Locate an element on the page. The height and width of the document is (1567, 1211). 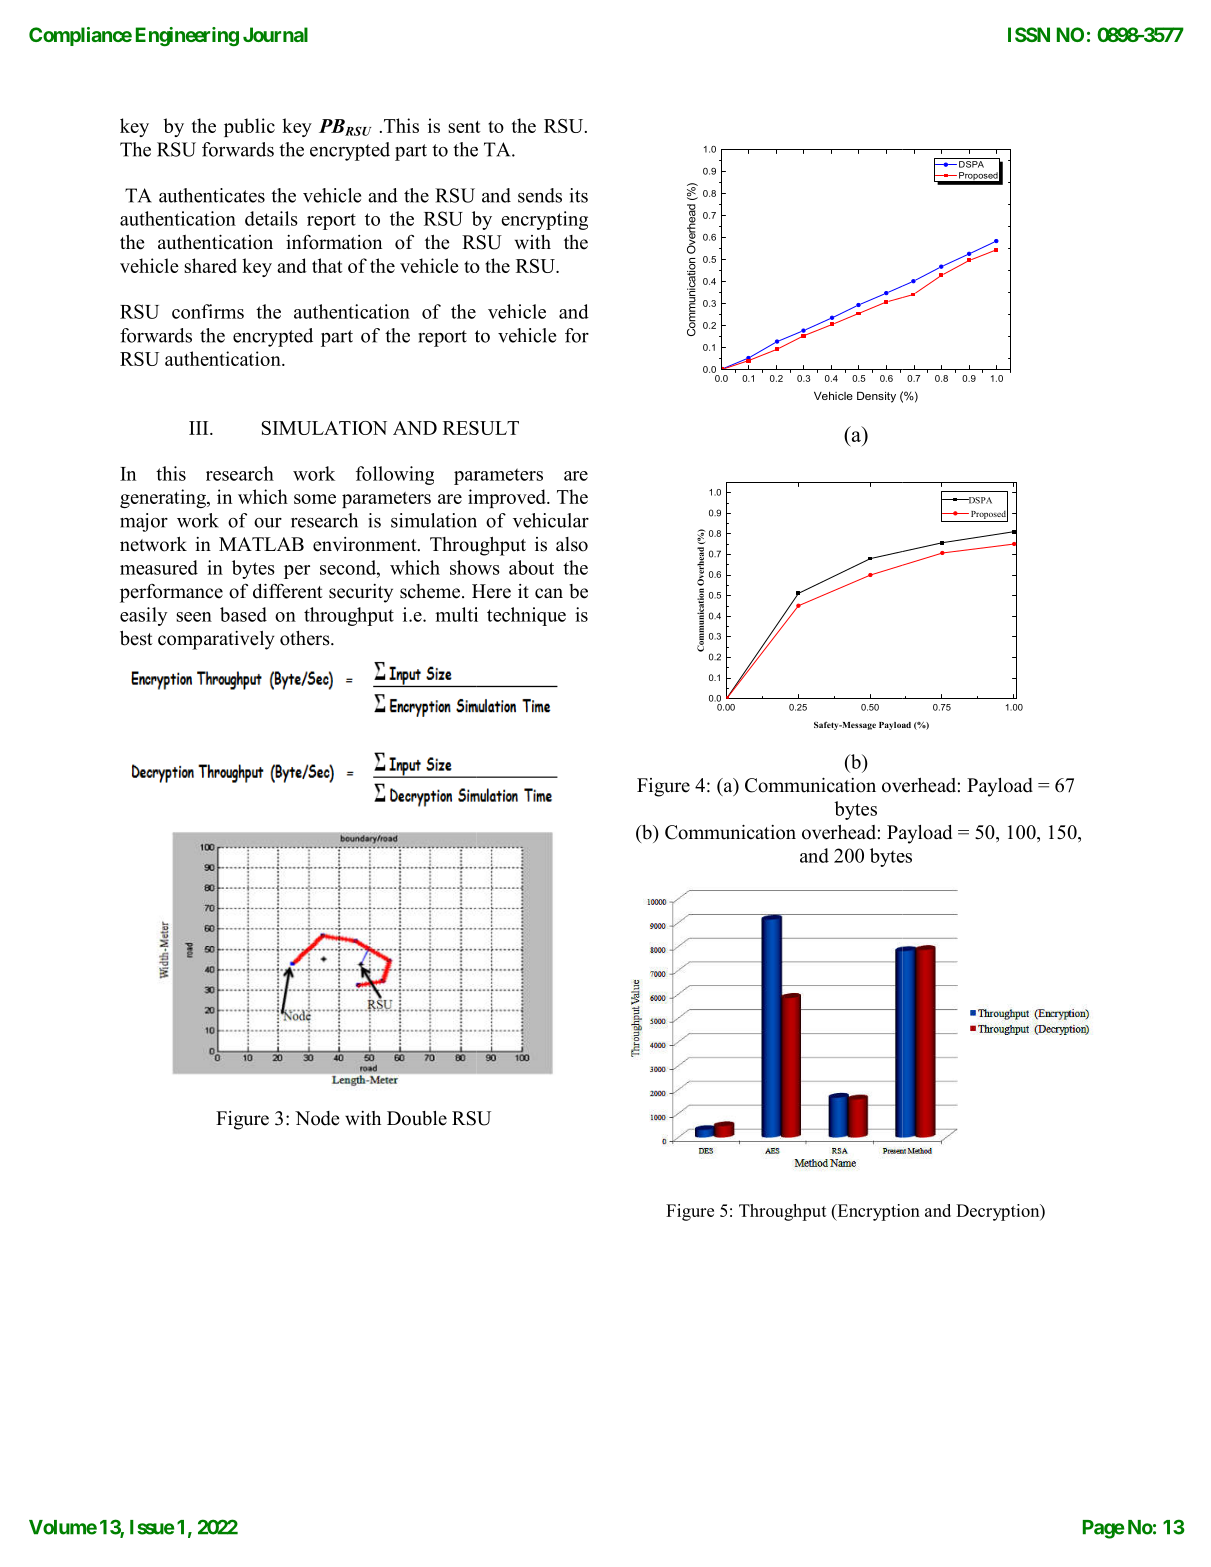
technique is located at coordinates (526, 616).
